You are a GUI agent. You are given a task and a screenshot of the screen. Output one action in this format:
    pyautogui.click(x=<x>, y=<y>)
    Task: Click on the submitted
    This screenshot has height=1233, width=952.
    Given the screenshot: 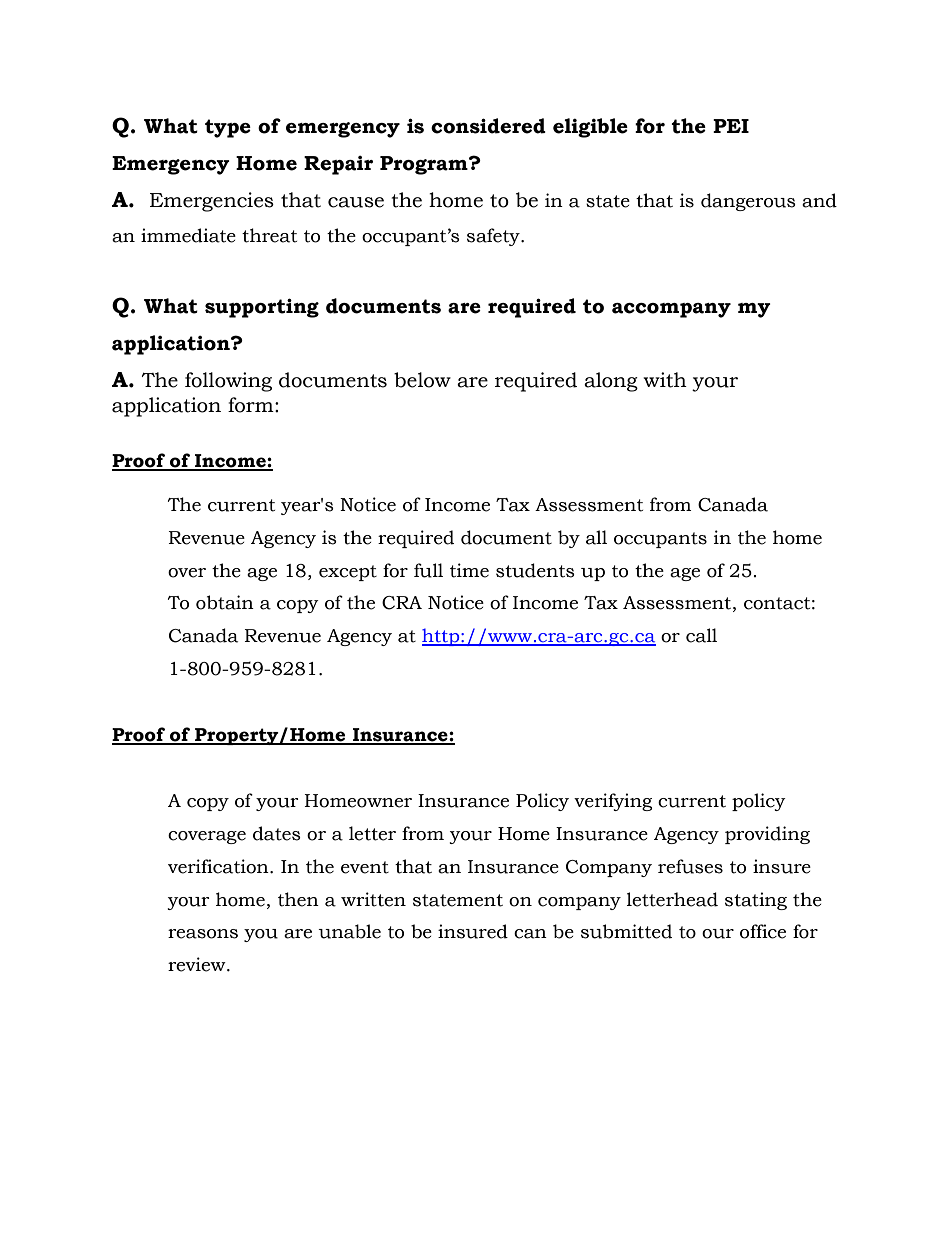 What is the action you would take?
    pyautogui.click(x=626, y=931)
